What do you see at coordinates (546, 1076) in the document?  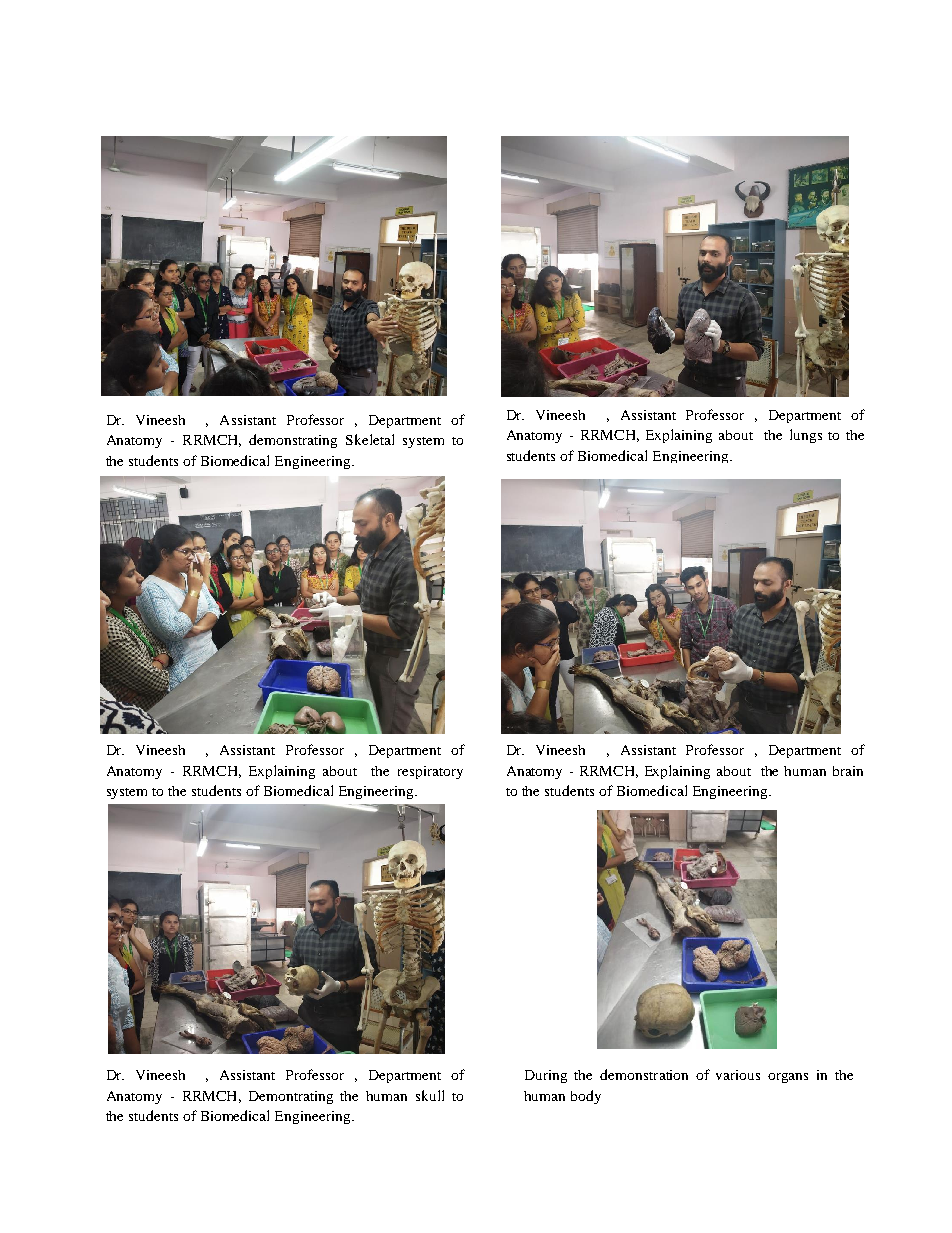 I see `During` at bounding box center [546, 1076].
